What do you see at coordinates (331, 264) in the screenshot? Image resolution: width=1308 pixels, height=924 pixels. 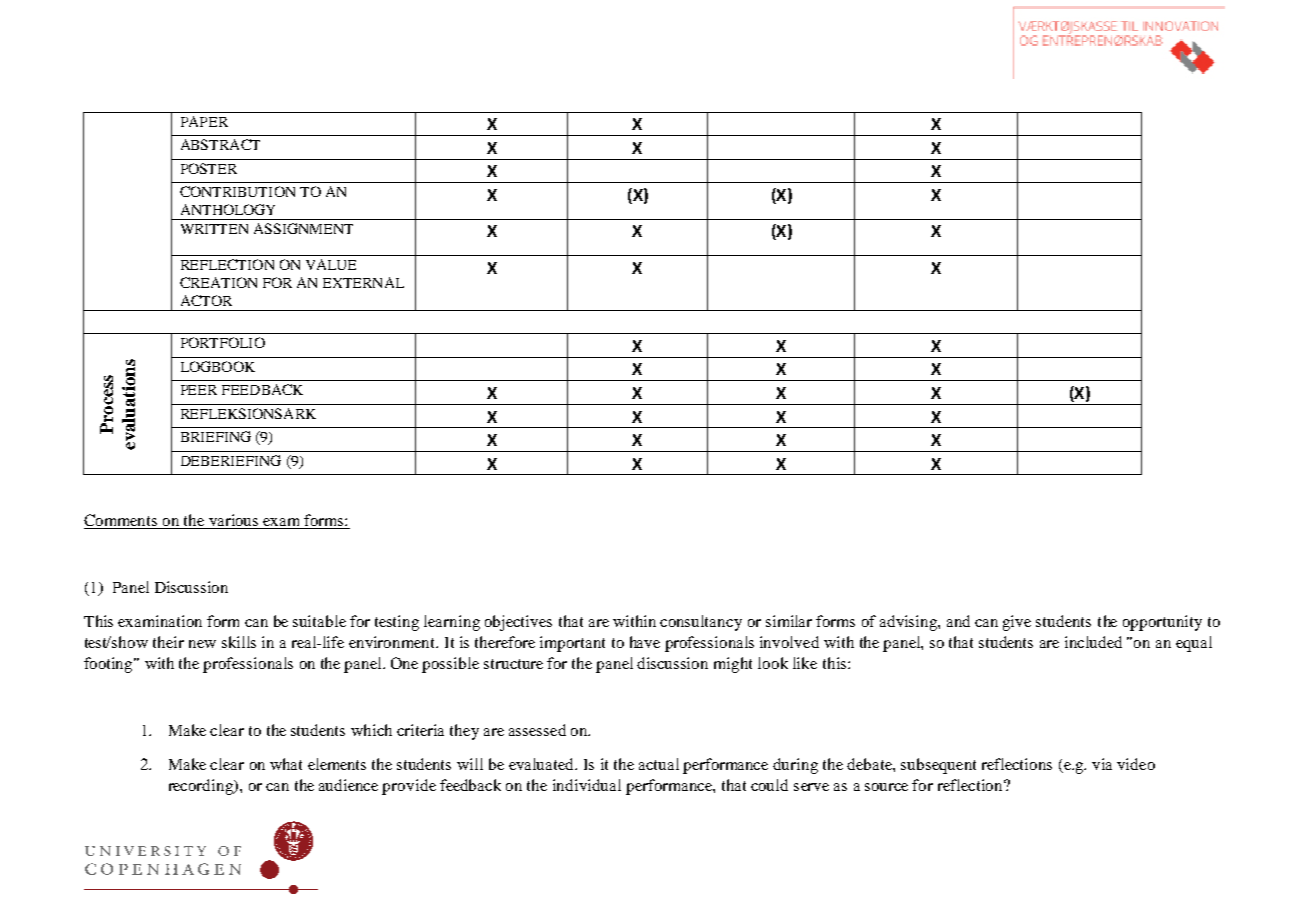 I see `VALUE` at bounding box center [331, 264].
